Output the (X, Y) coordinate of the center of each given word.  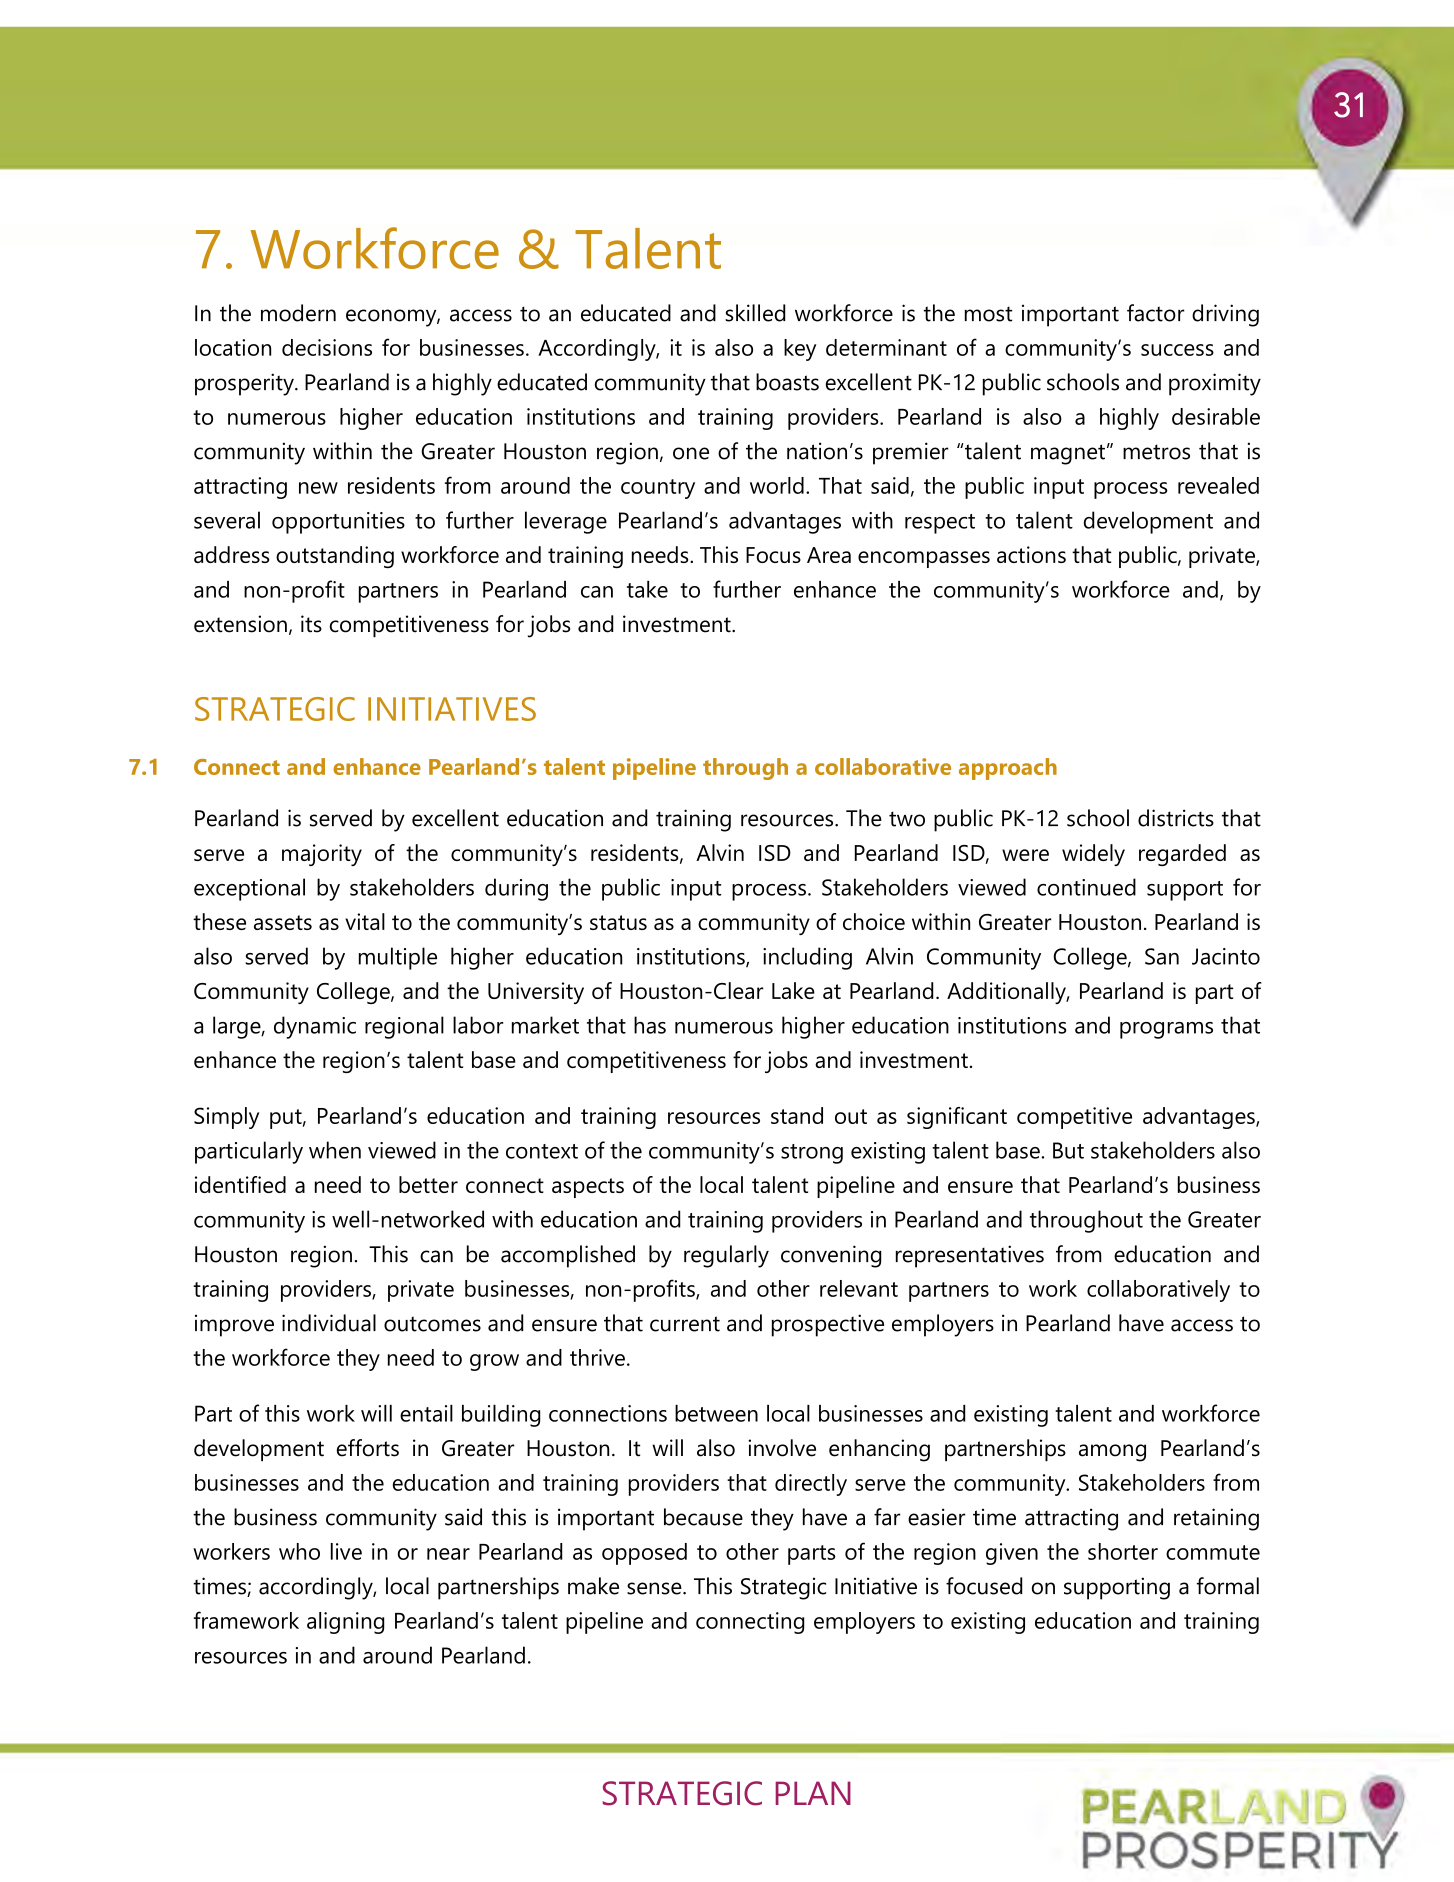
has (650, 1025)
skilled (755, 313)
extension (240, 624)
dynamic (315, 1027)
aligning (345, 1623)
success (1177, 350)
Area (829, 555)
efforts (368, 1448)
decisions (327, 347)
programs (1166, 1030)
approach (1008, 769)
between (716, 1413)
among (1112, 1453)
